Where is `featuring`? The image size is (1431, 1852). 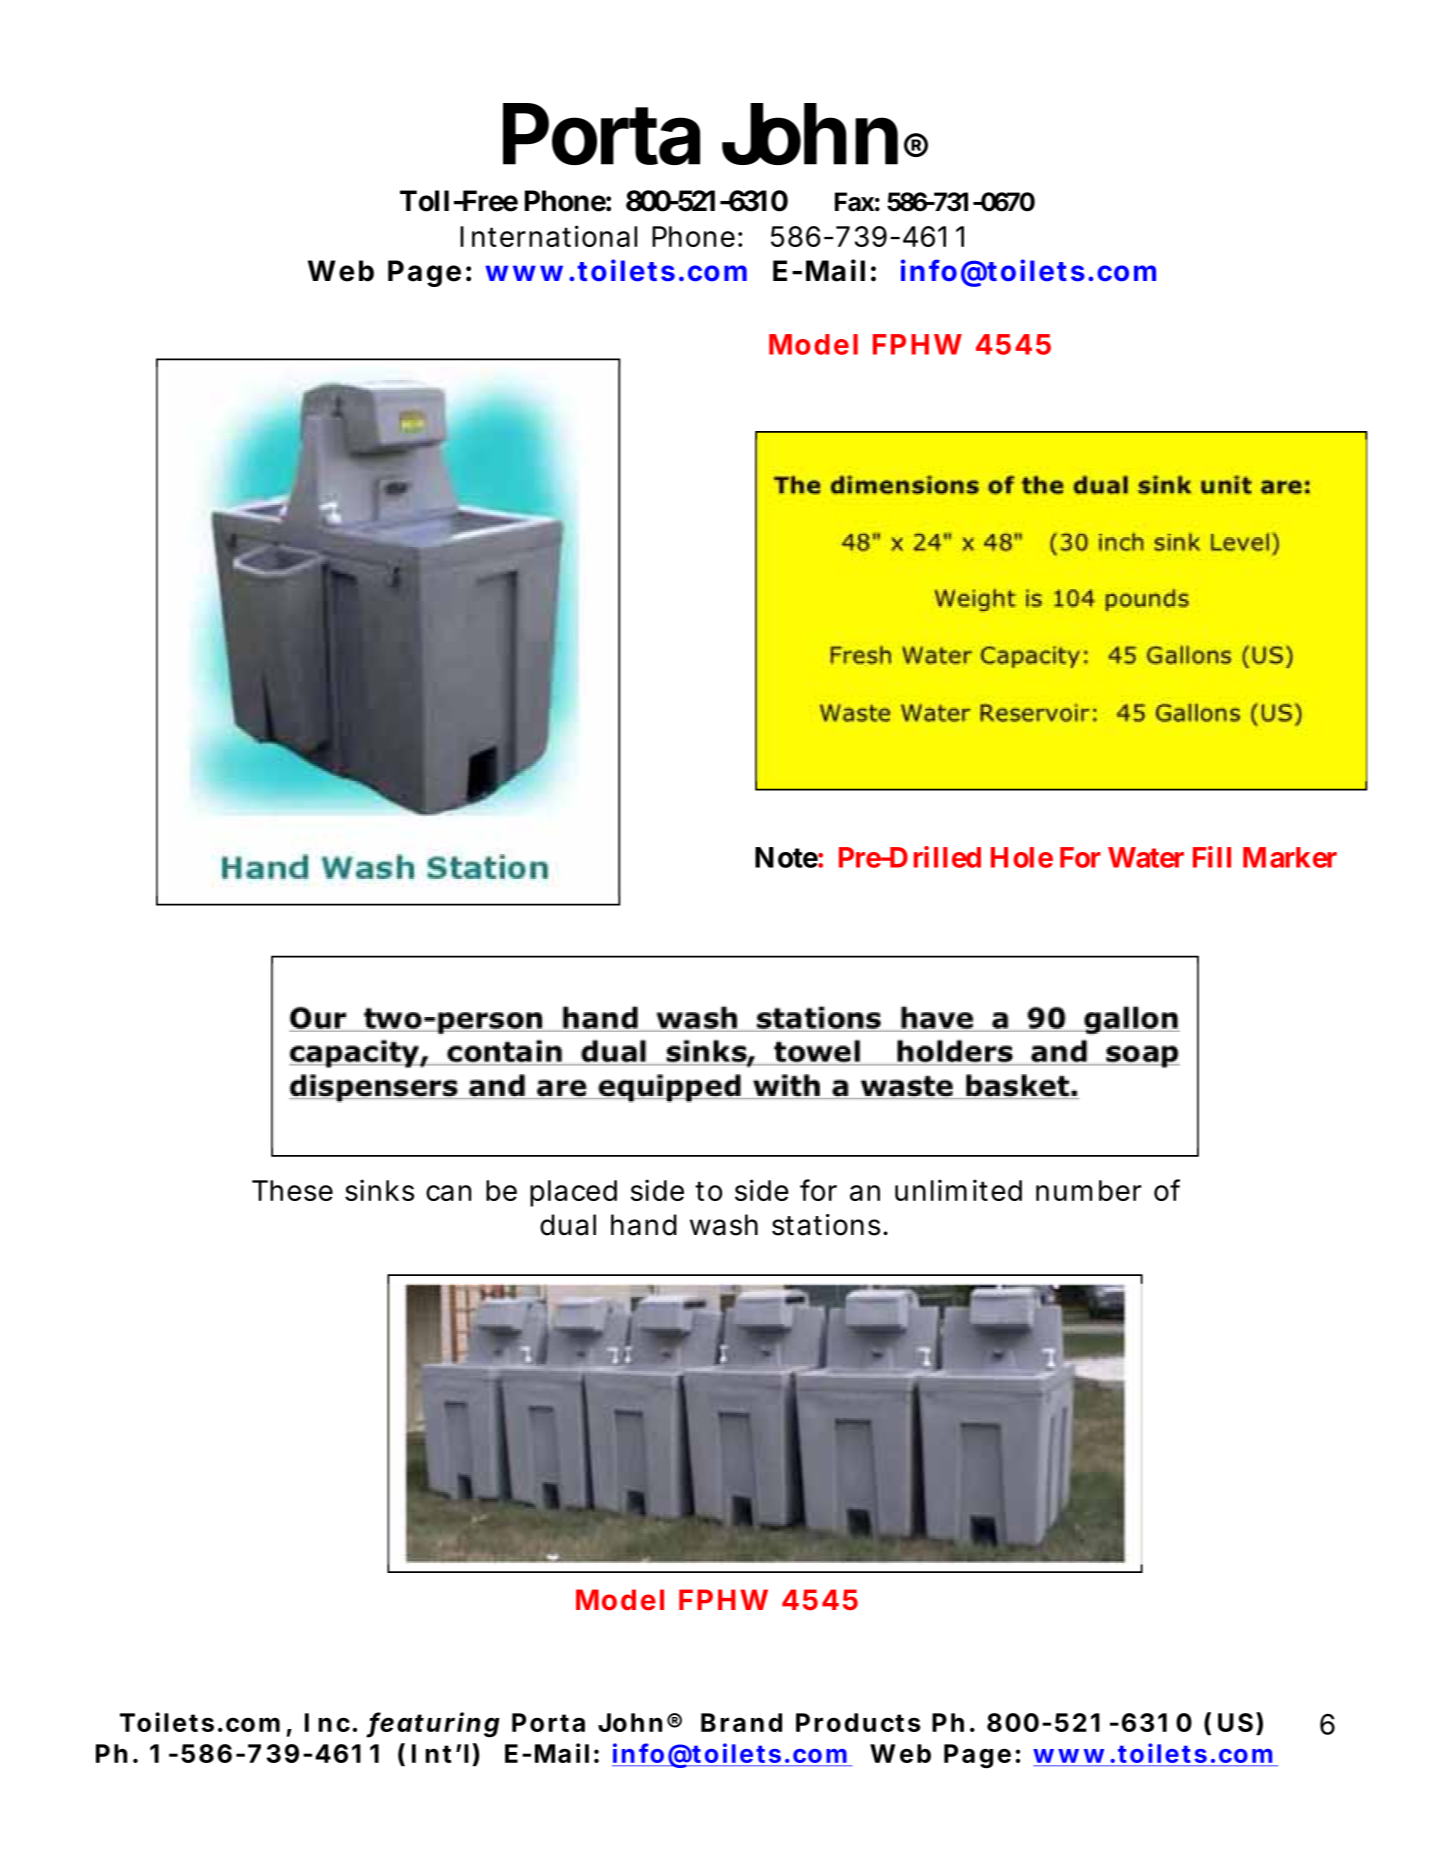 featuring is located at coordinates (433, 1725).
